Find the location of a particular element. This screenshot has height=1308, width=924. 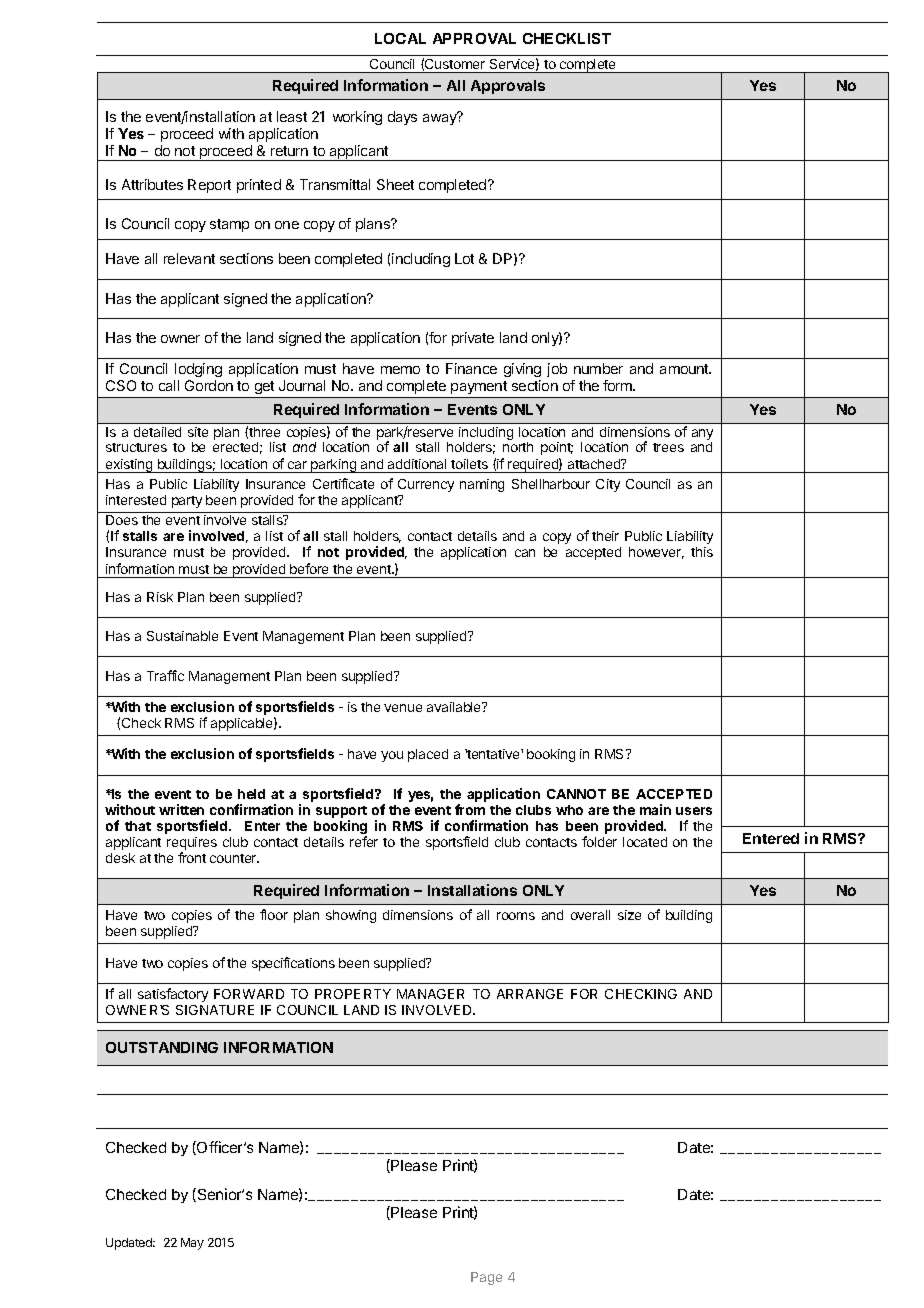

venue is located at coordinates (403, 708).
